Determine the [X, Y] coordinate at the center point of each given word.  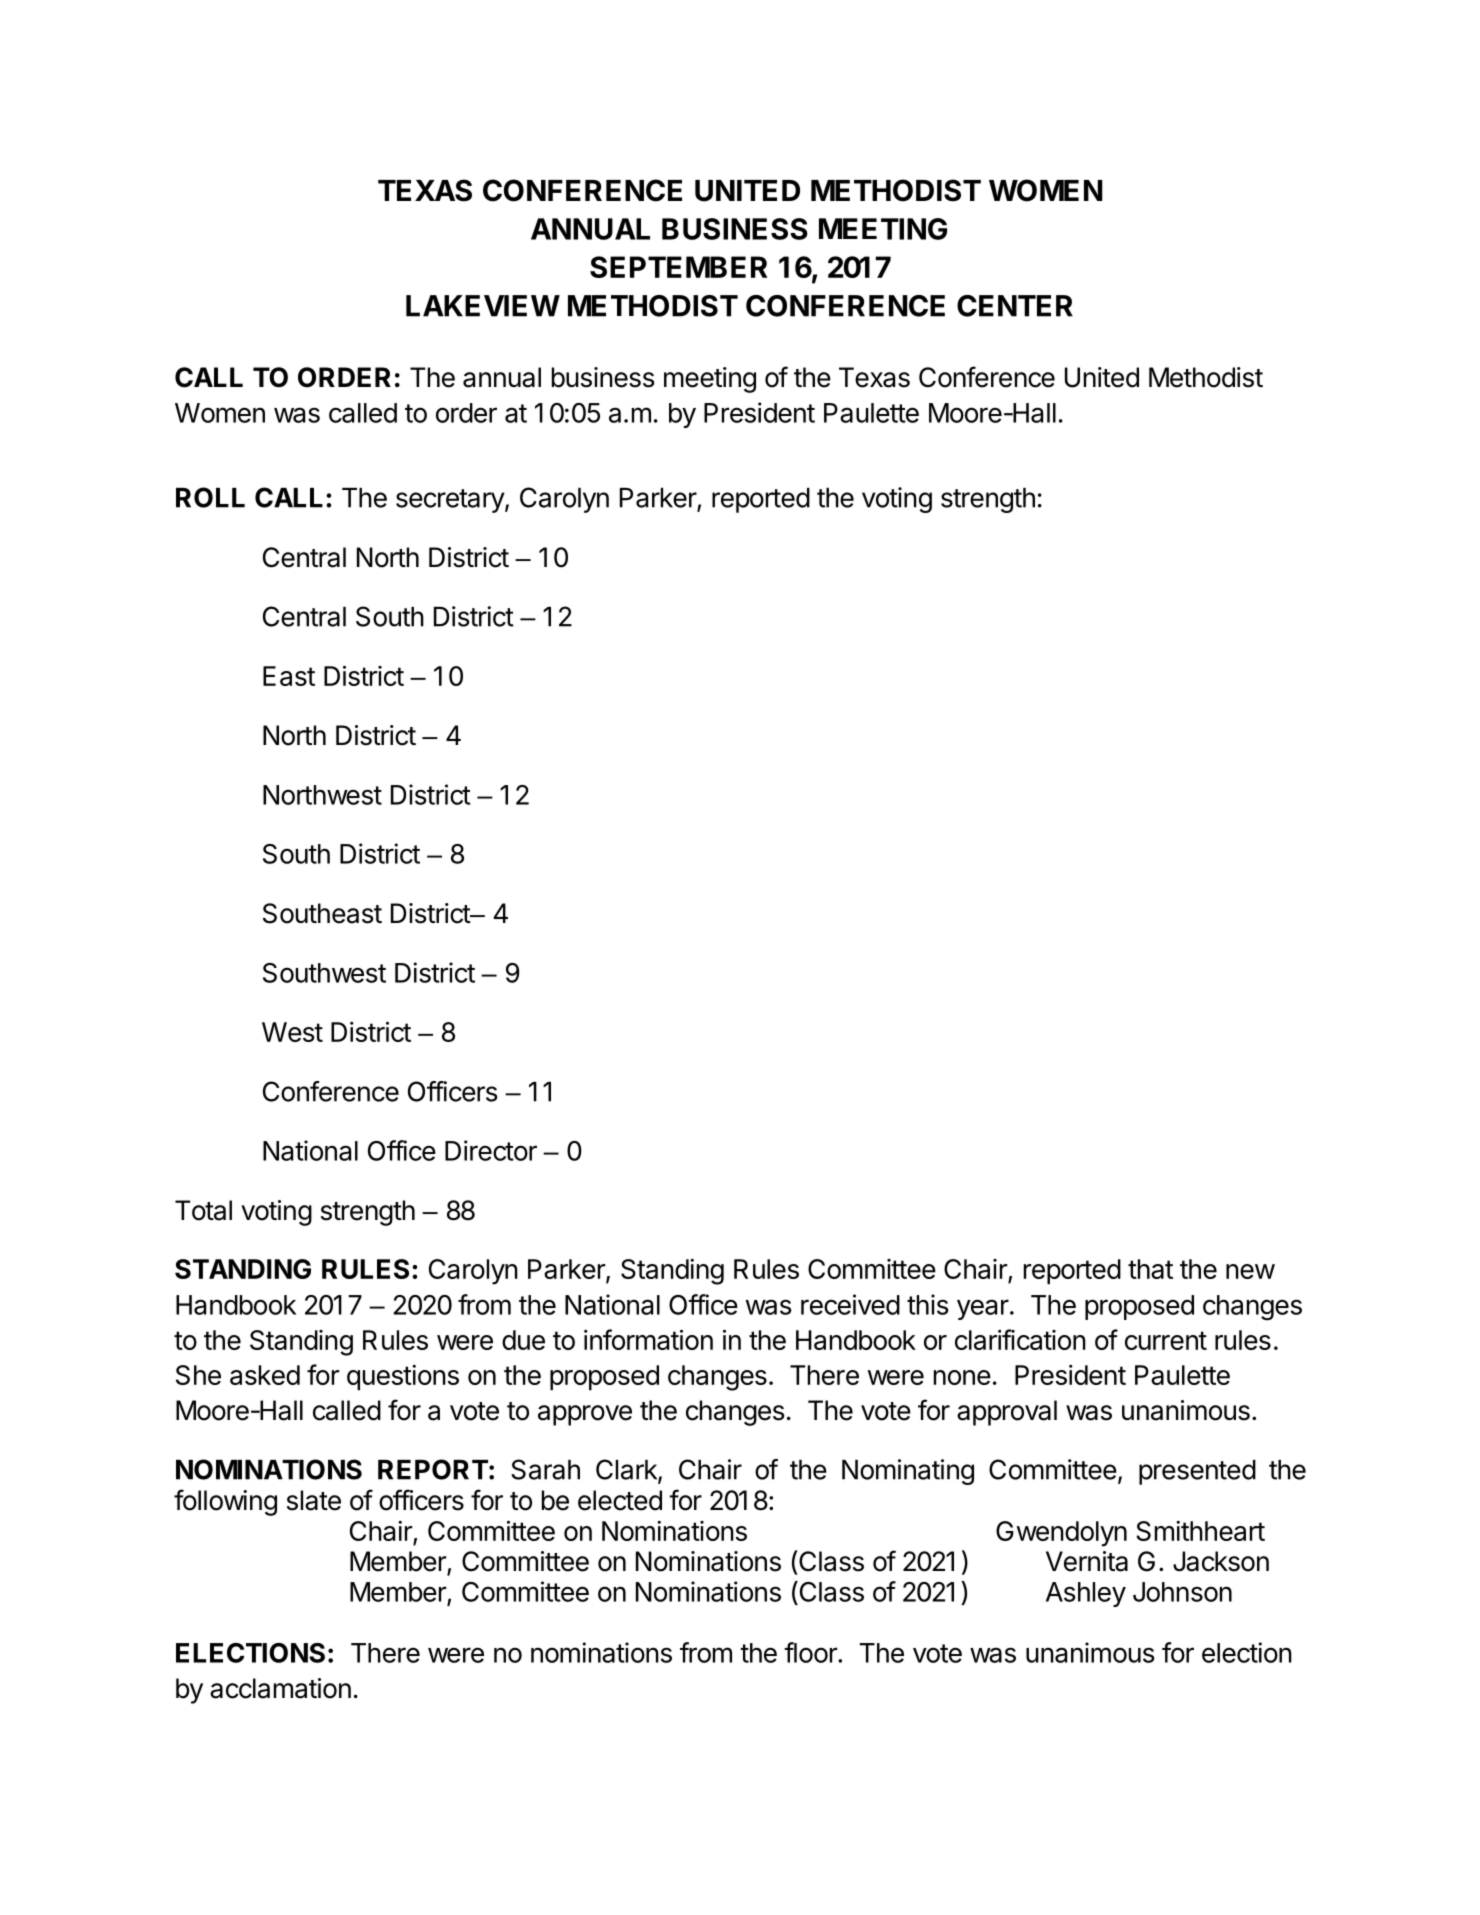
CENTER [1015, 306]
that [1150, 1269]
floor [811, 1652]
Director [491, 1150]
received [850, 1304]
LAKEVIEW [483, 306]
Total [203, 1210]
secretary [451, 501]
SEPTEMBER [678, 267]
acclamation [280, 1688]
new [1250, 1271]
